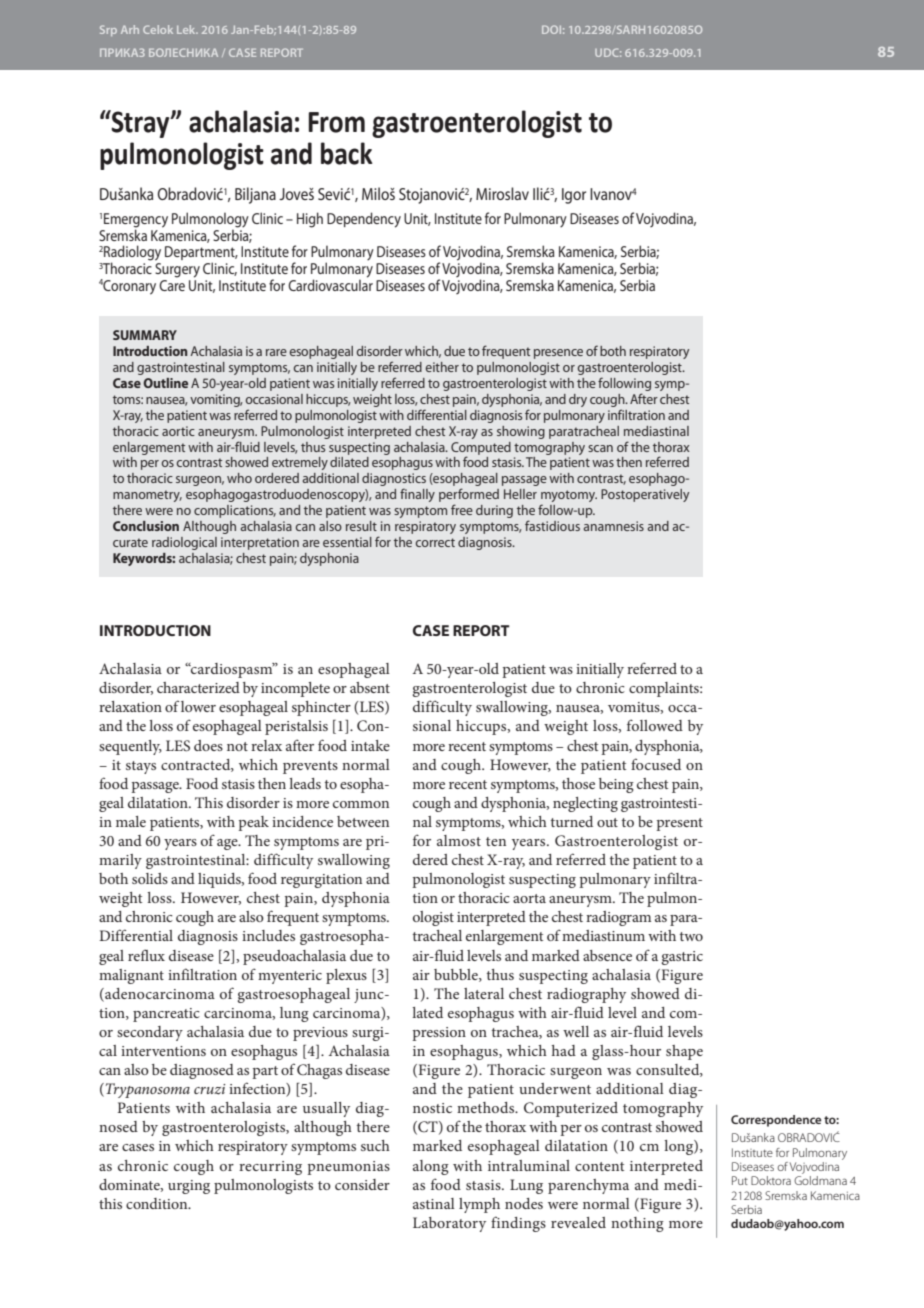 The height and width of the document is (1308, 924). What do you see at coordinates (449, 1224) in the document?
I see `Laboratory` at bounding box center [449, 1224].
